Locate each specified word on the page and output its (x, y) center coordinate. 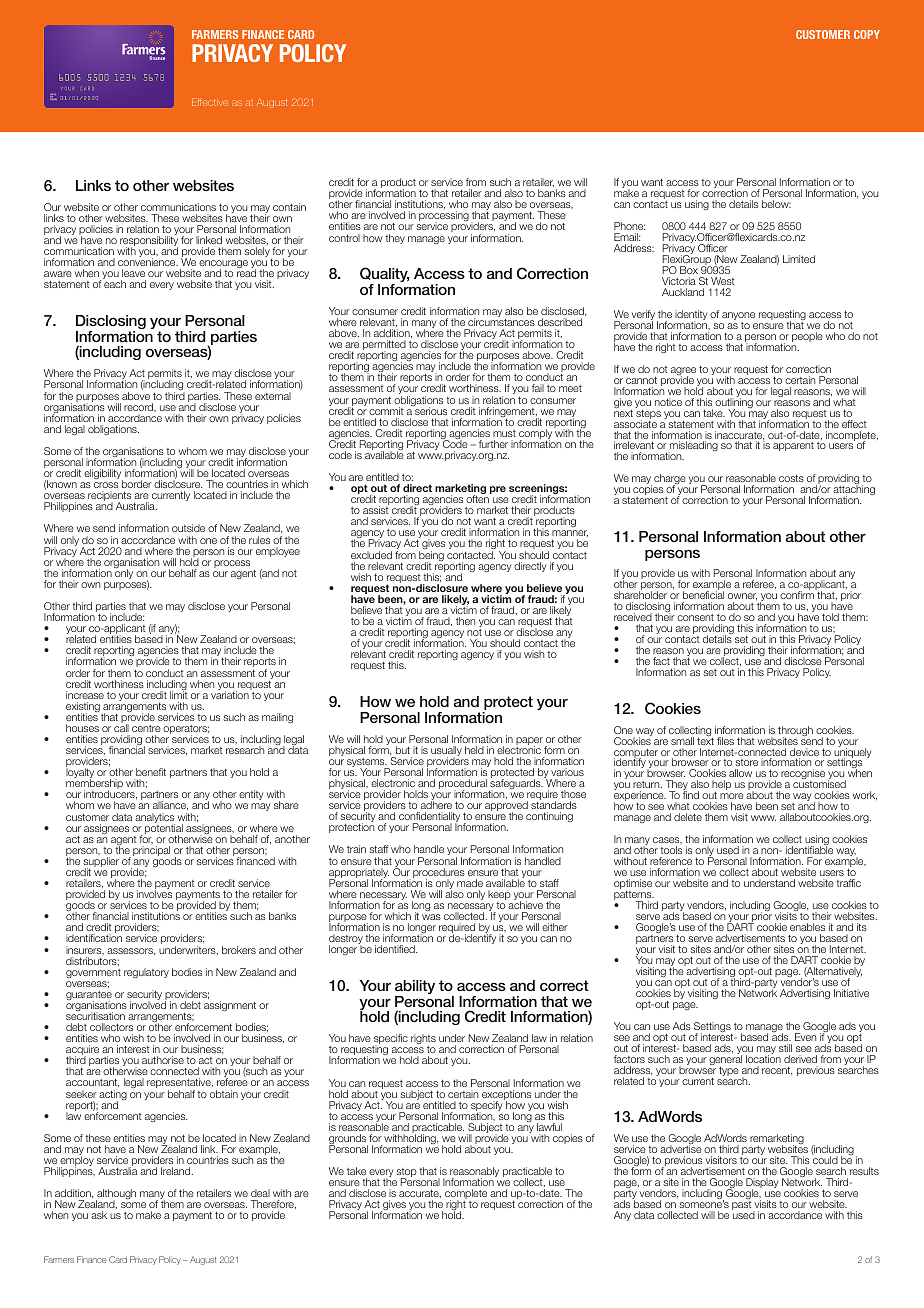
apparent (793, 446)
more (732, 798)
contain (289, 207)
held (474, 750)
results (864, 1171)
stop (406, 1174)
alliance (170, 805)
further (493, 444)
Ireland (177, 1171)
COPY (867, 34)
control (344, 238)
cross (106, 485)
